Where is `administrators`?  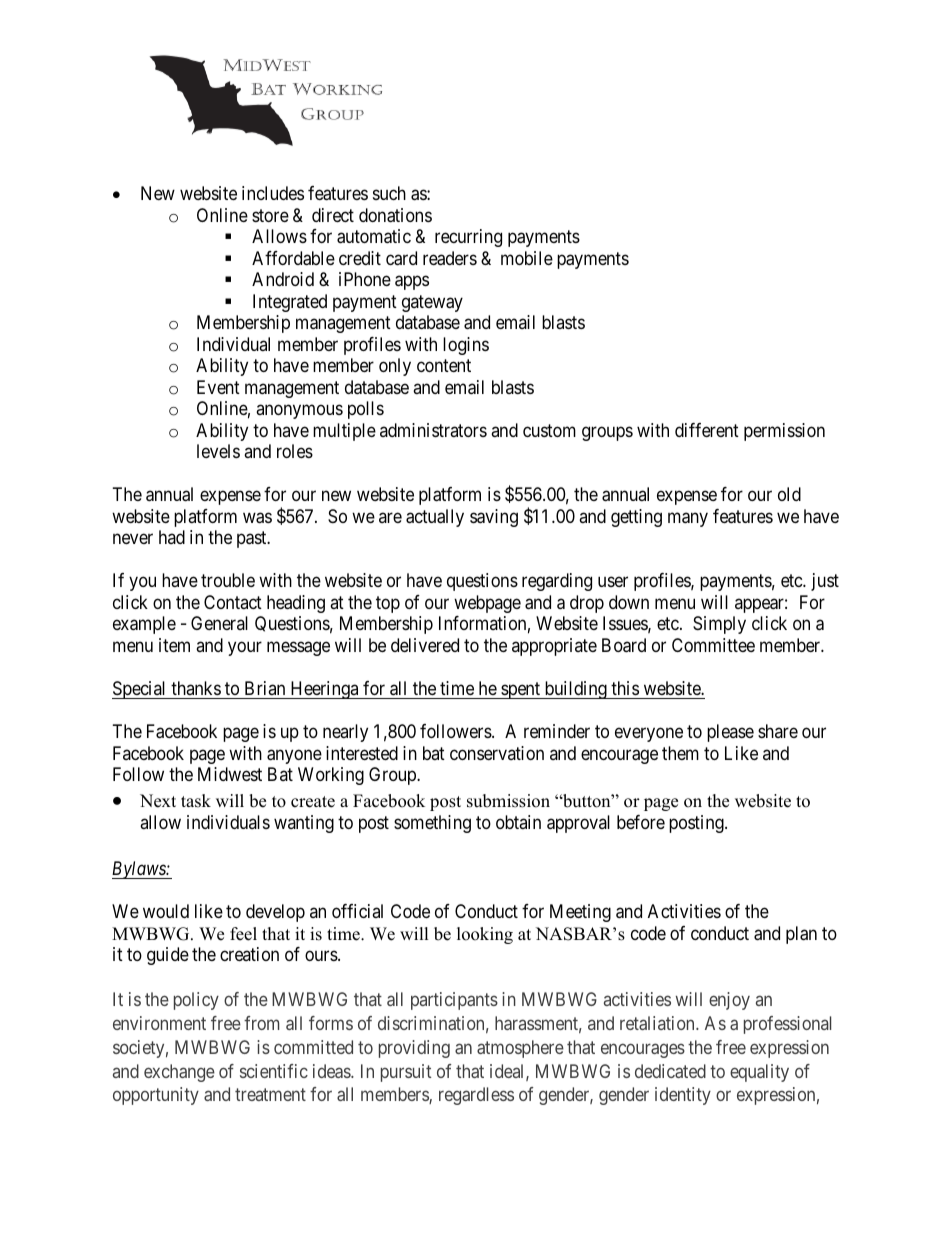
administrators is located at coordinates (433, 430).
